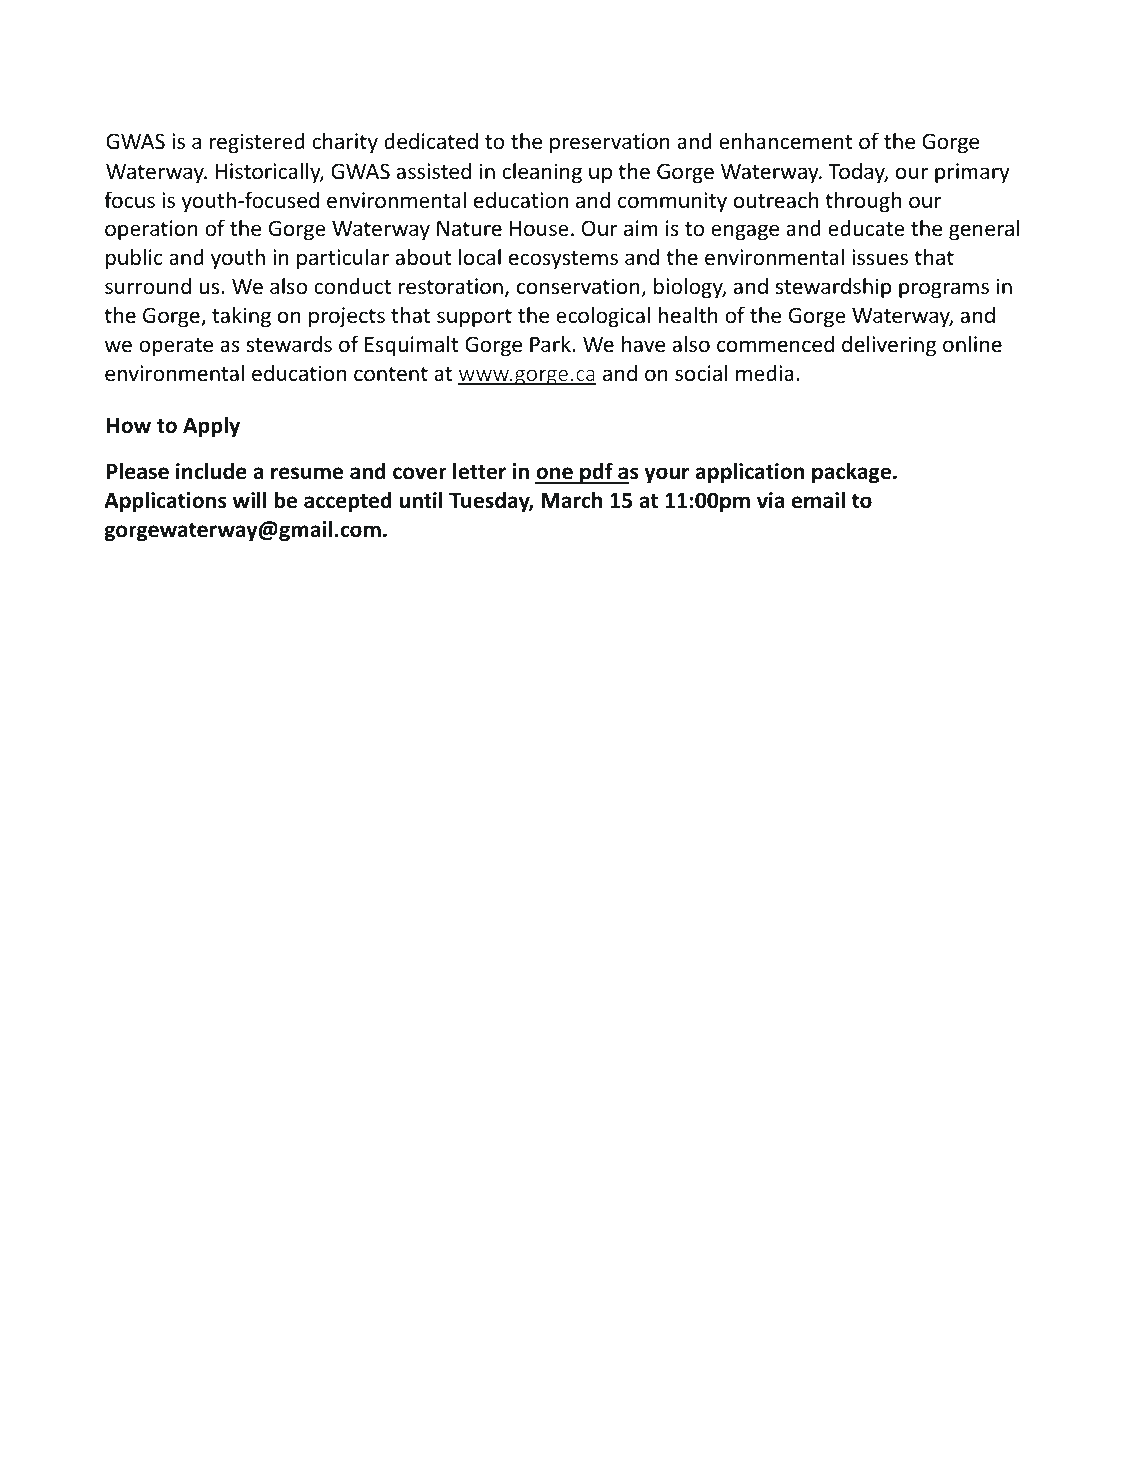  Describe the element at coordinates (866, 228) in the screenshot. I see `educate` at that location.
